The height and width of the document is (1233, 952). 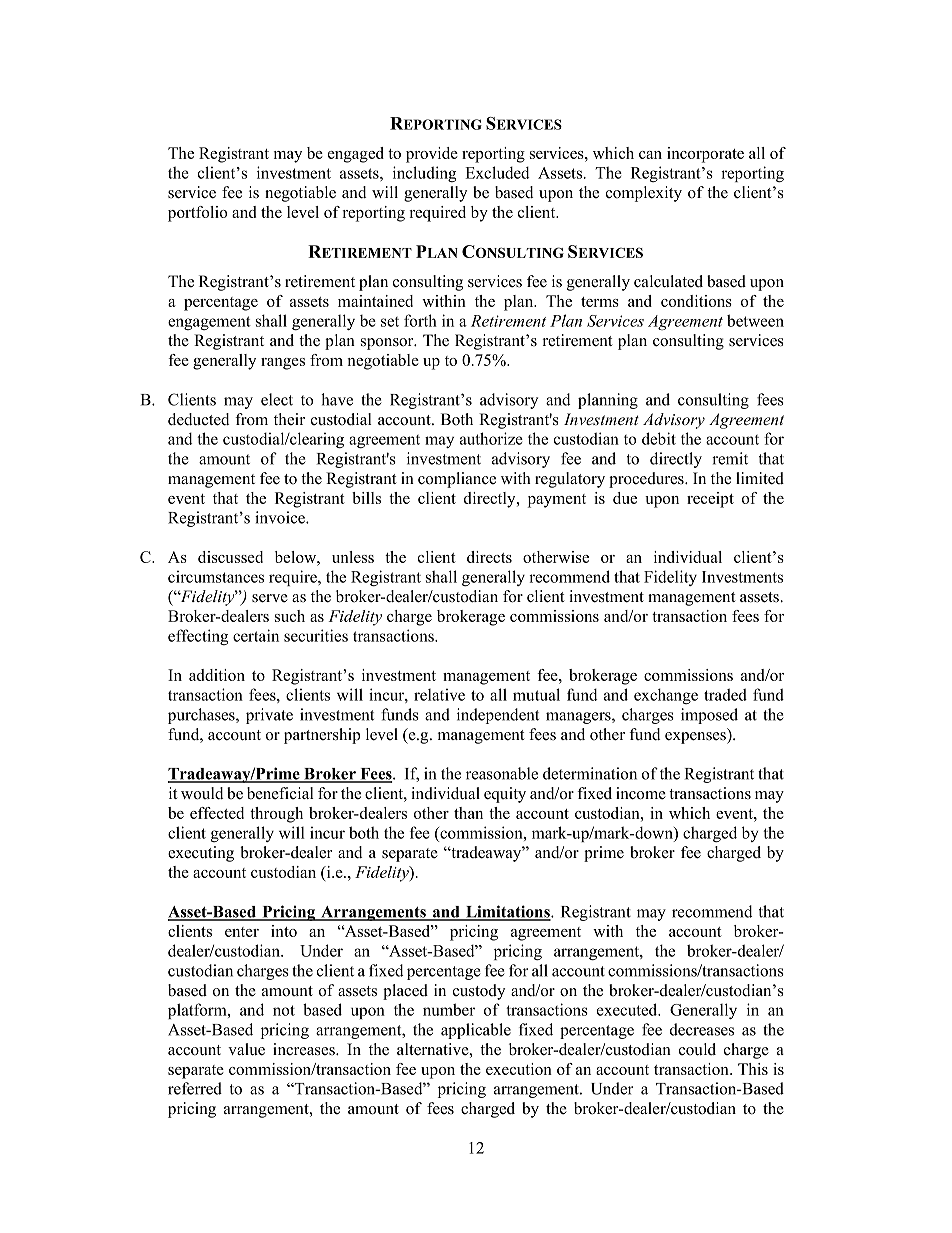 I want to click on value, so click(x=246, y=1049).
